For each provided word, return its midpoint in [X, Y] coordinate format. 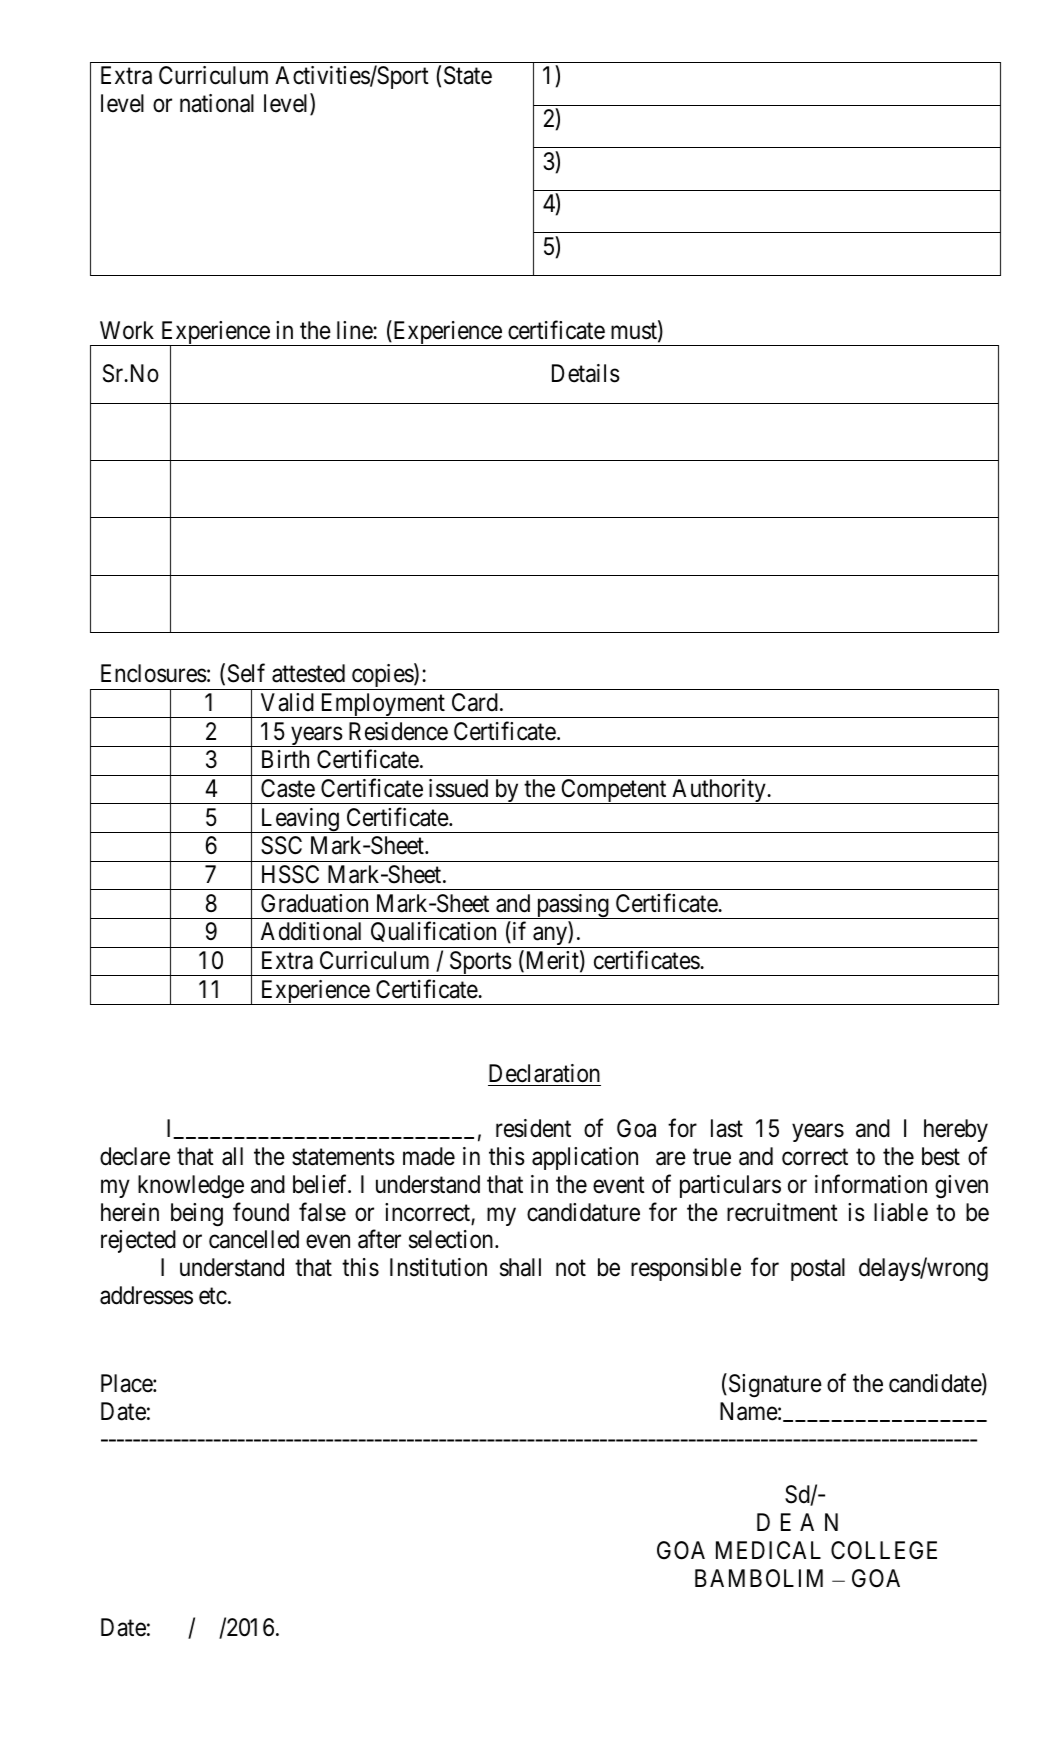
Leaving [299, 820]
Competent [614, 791]
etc [213, 1296]
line [355, 330]
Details [586, 373]
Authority [719, 791]
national [217, 103]
